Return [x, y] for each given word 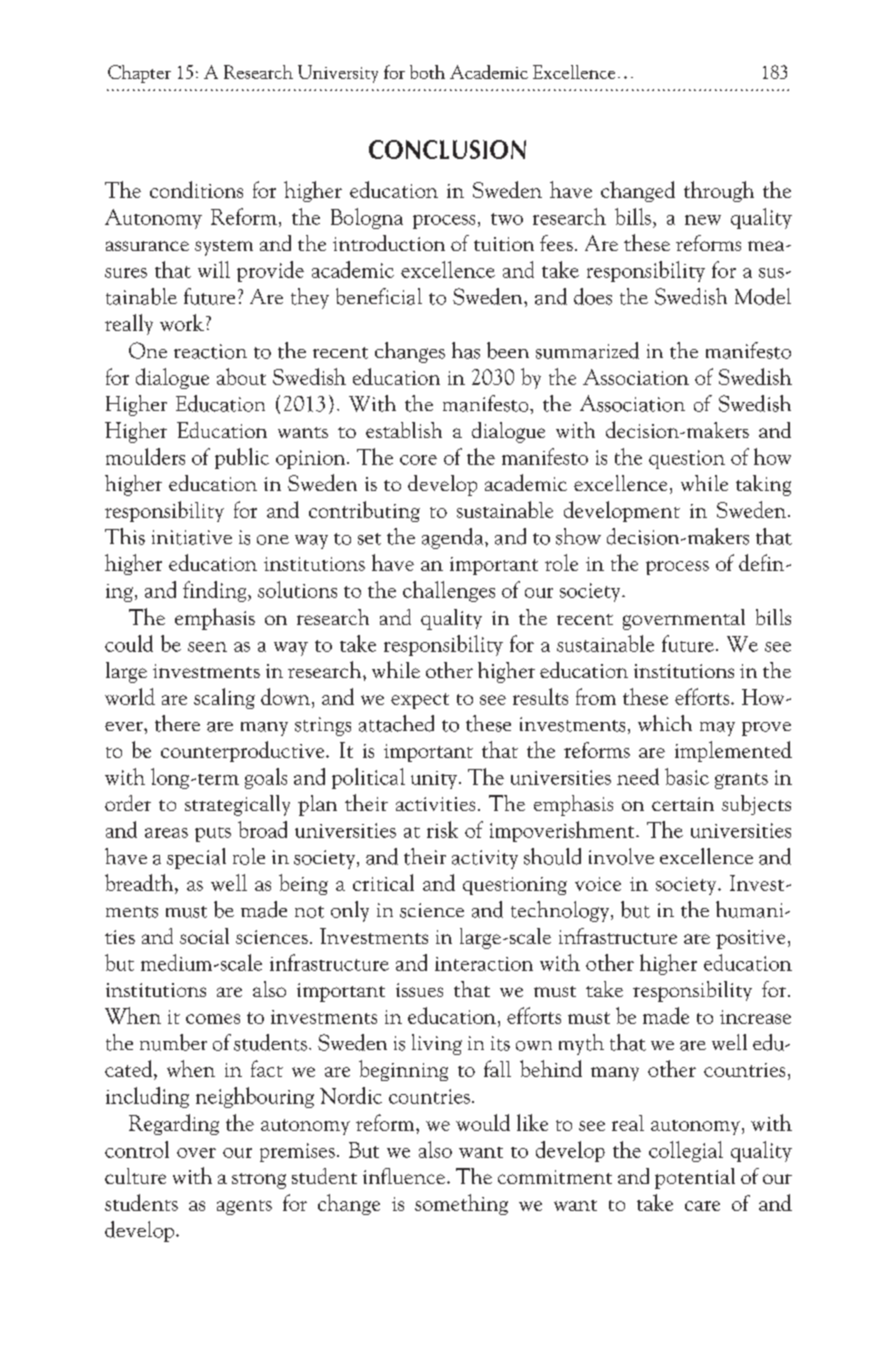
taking [763, 485]
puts [213, 834]
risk [442, 829]
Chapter [139, 74]
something [461, 1204]
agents [244, 1207]
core [418, 460]
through [719, 191]
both [427, 72]
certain [683, 804]
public [242, 458]
